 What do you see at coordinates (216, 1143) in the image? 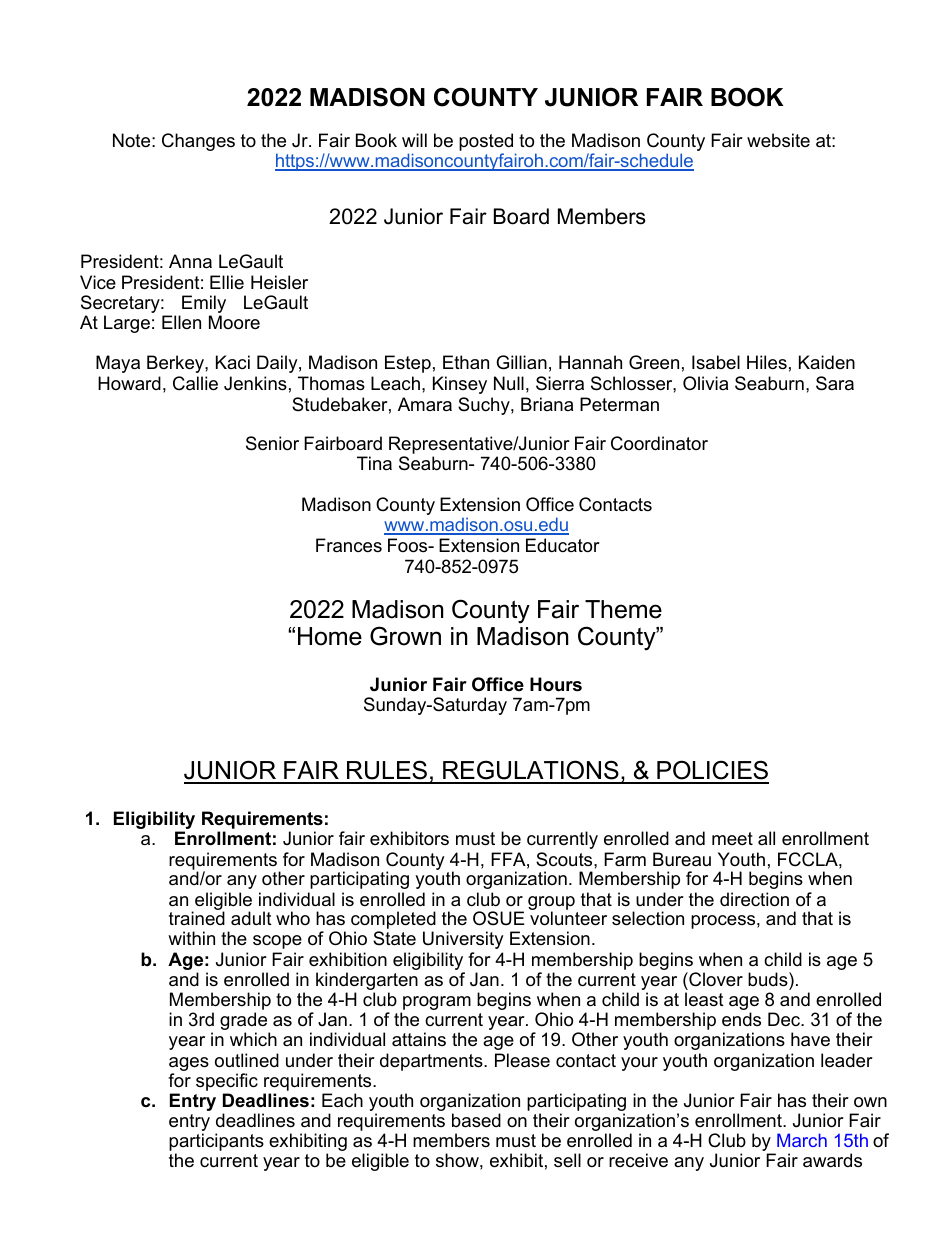
I see `participants` at bounding box center [216, 1143].
